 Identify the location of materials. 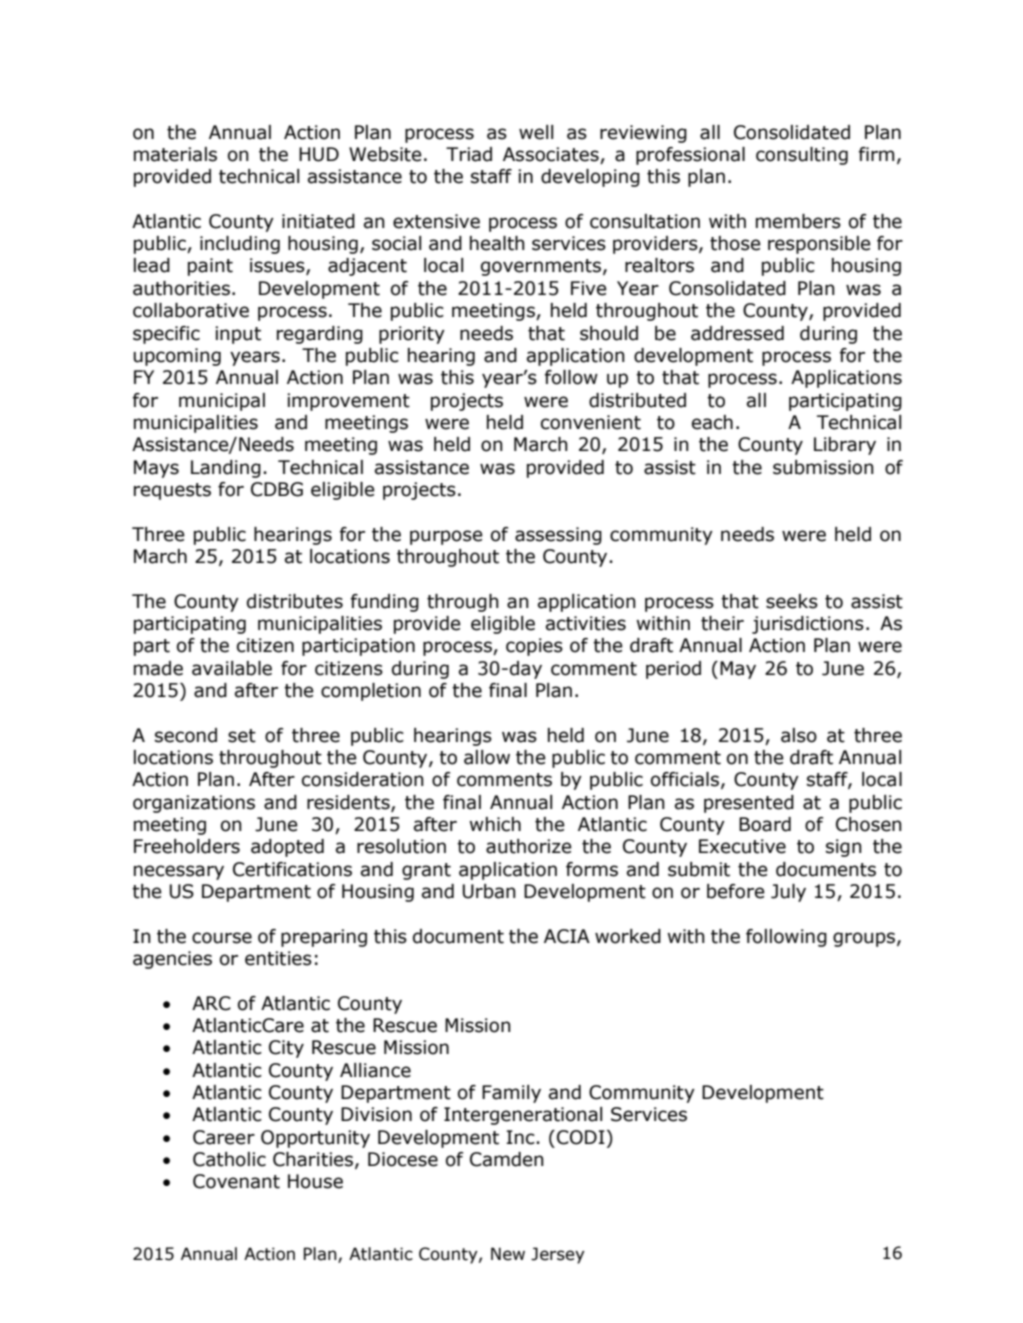
(175, 154).
